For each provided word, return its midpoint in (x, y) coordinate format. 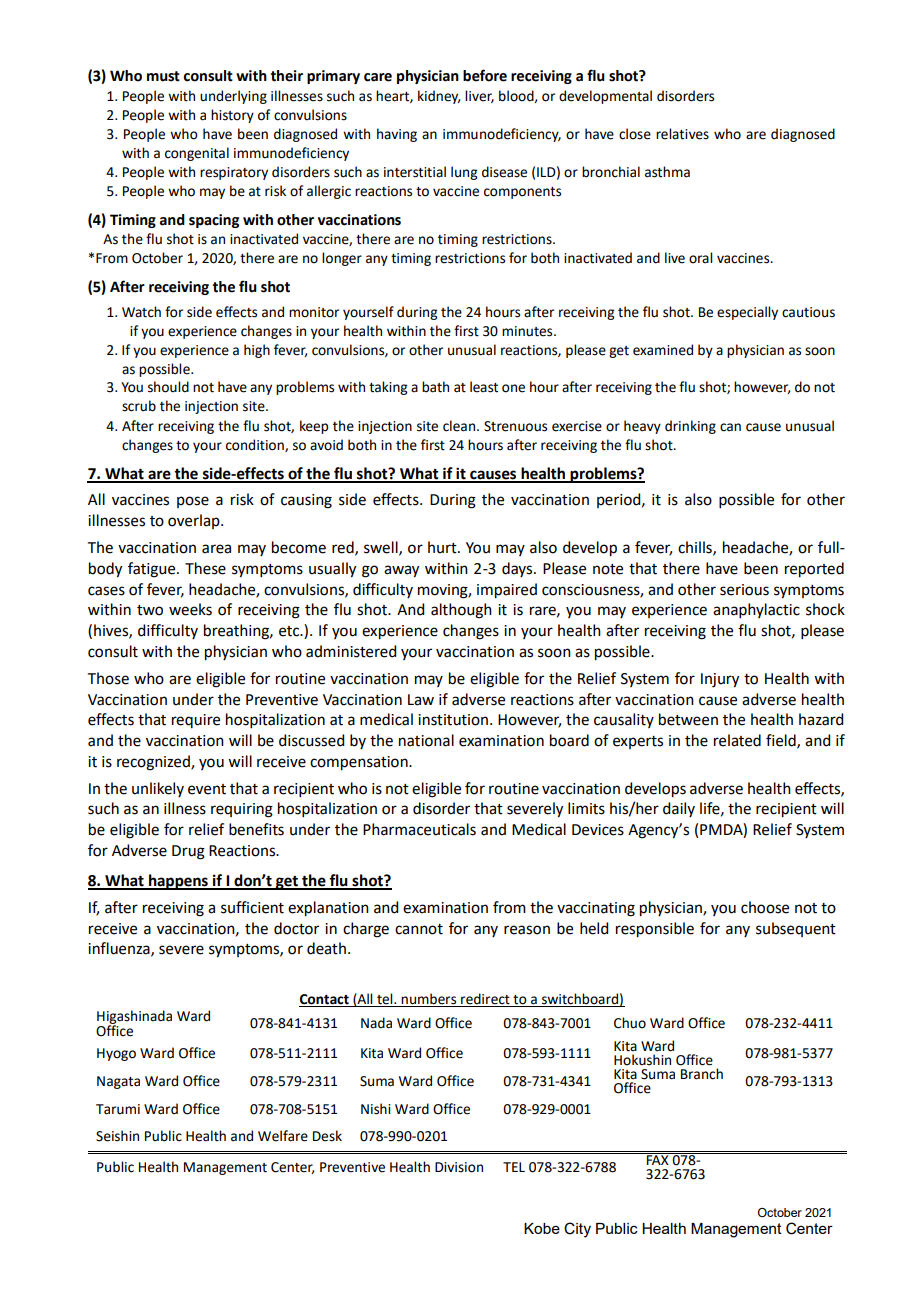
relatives (682, 134)
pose (193, 502)
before (485, 75)
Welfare (283, 1136)
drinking (690, 427)
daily (679, 809)
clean (460, 426)
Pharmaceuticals (419, 829)
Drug (188, 852)
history (232, 116)
